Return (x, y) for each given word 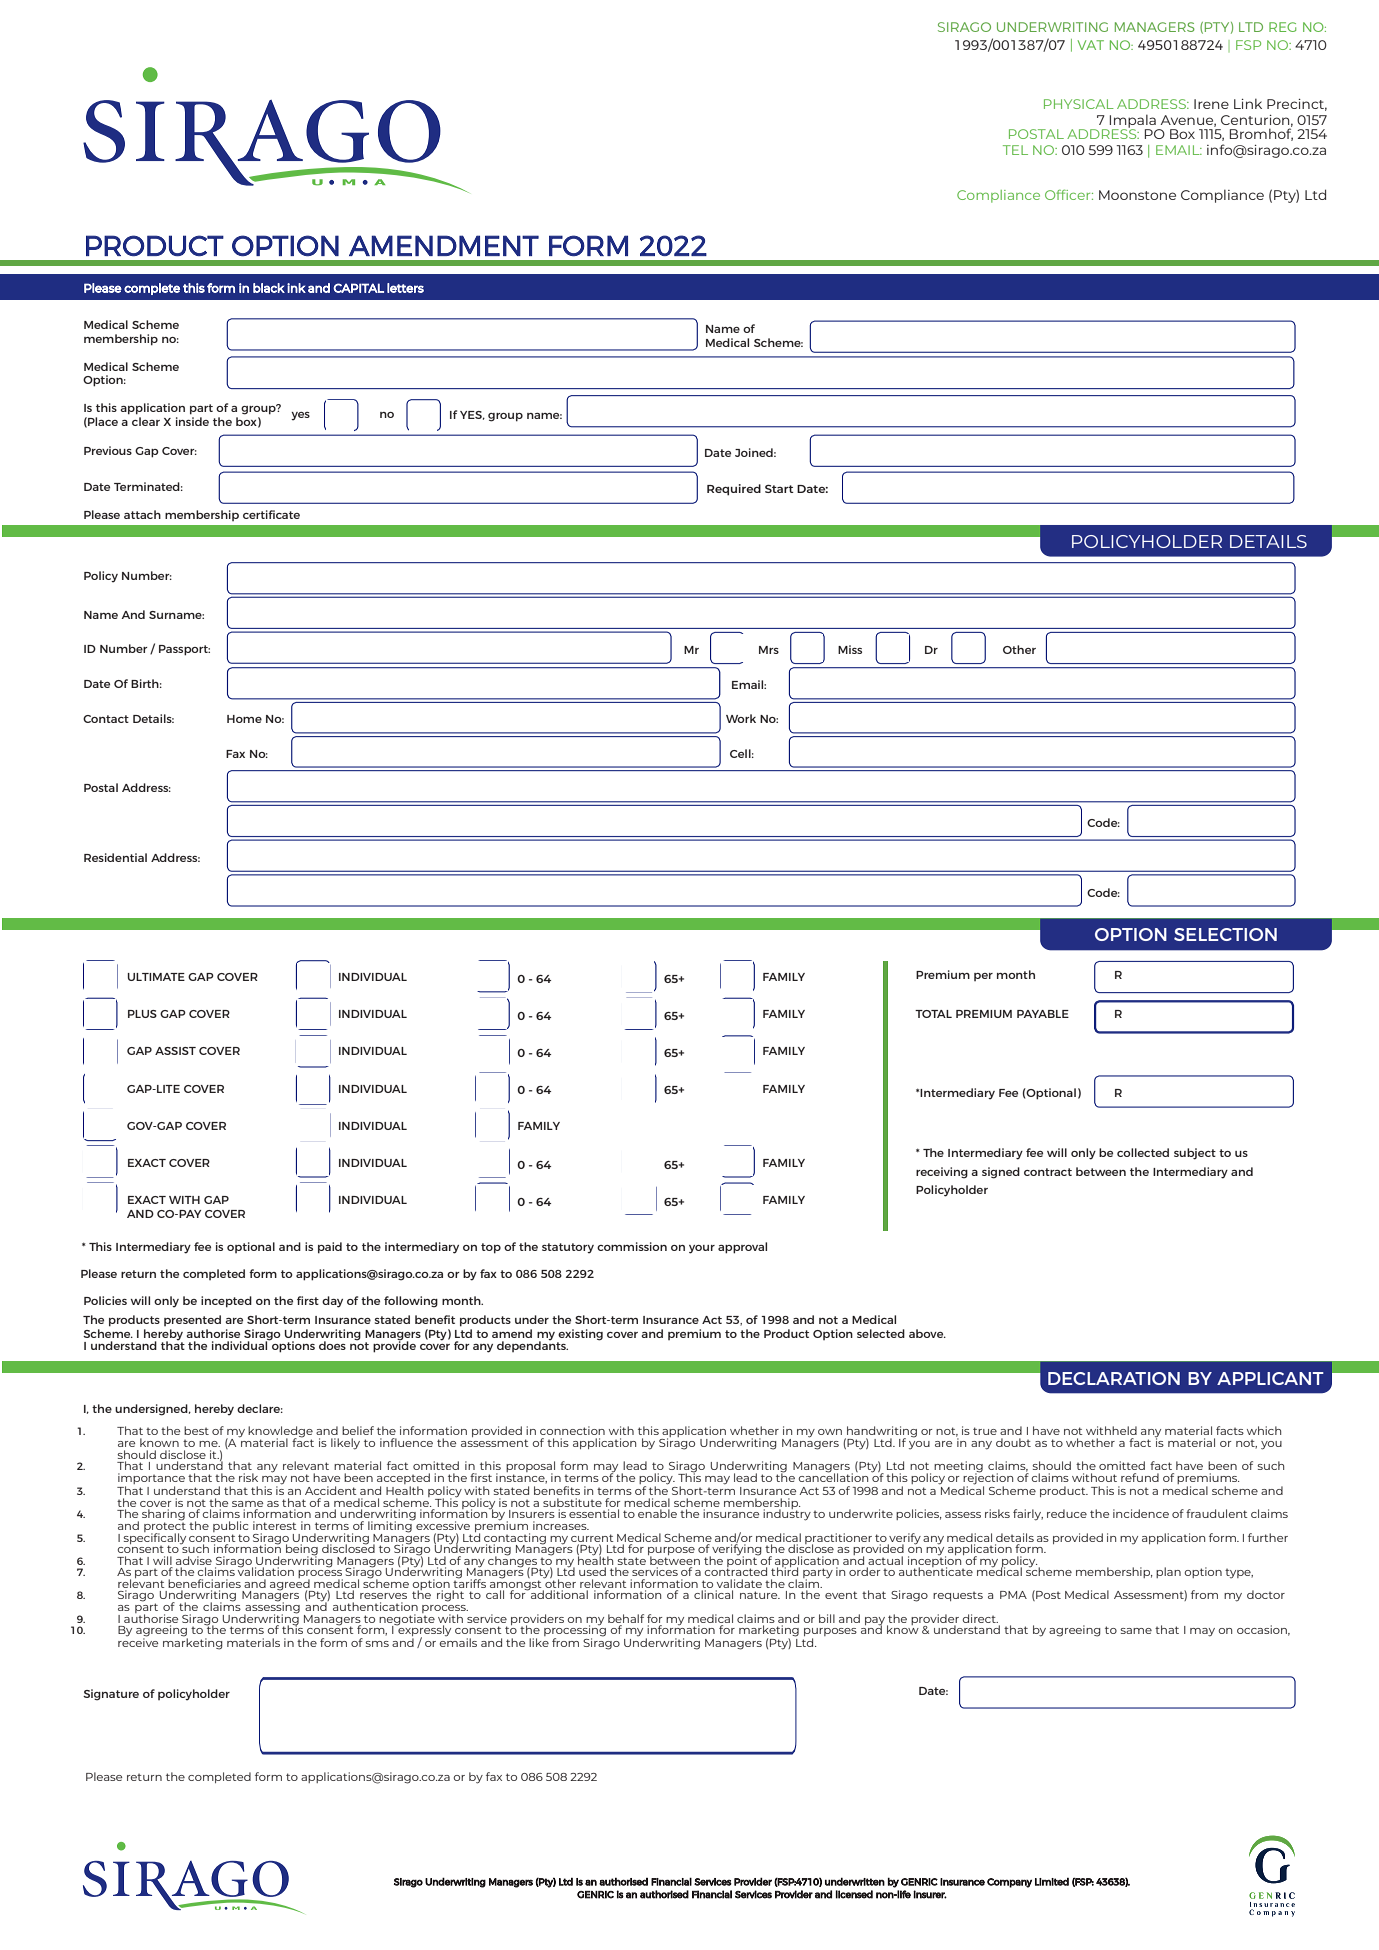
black (269, 288)
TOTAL (933, 1014)
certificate (271, 514)
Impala (1134, 122)
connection (572, 1430)
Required (734, 490)
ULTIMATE (156, 977)
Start (779, 489)
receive (138, 1641)
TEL (1015, 150)
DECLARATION (1114, 1378)
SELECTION (1225, 934)
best (196, 1430)
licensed (854, 1894)
